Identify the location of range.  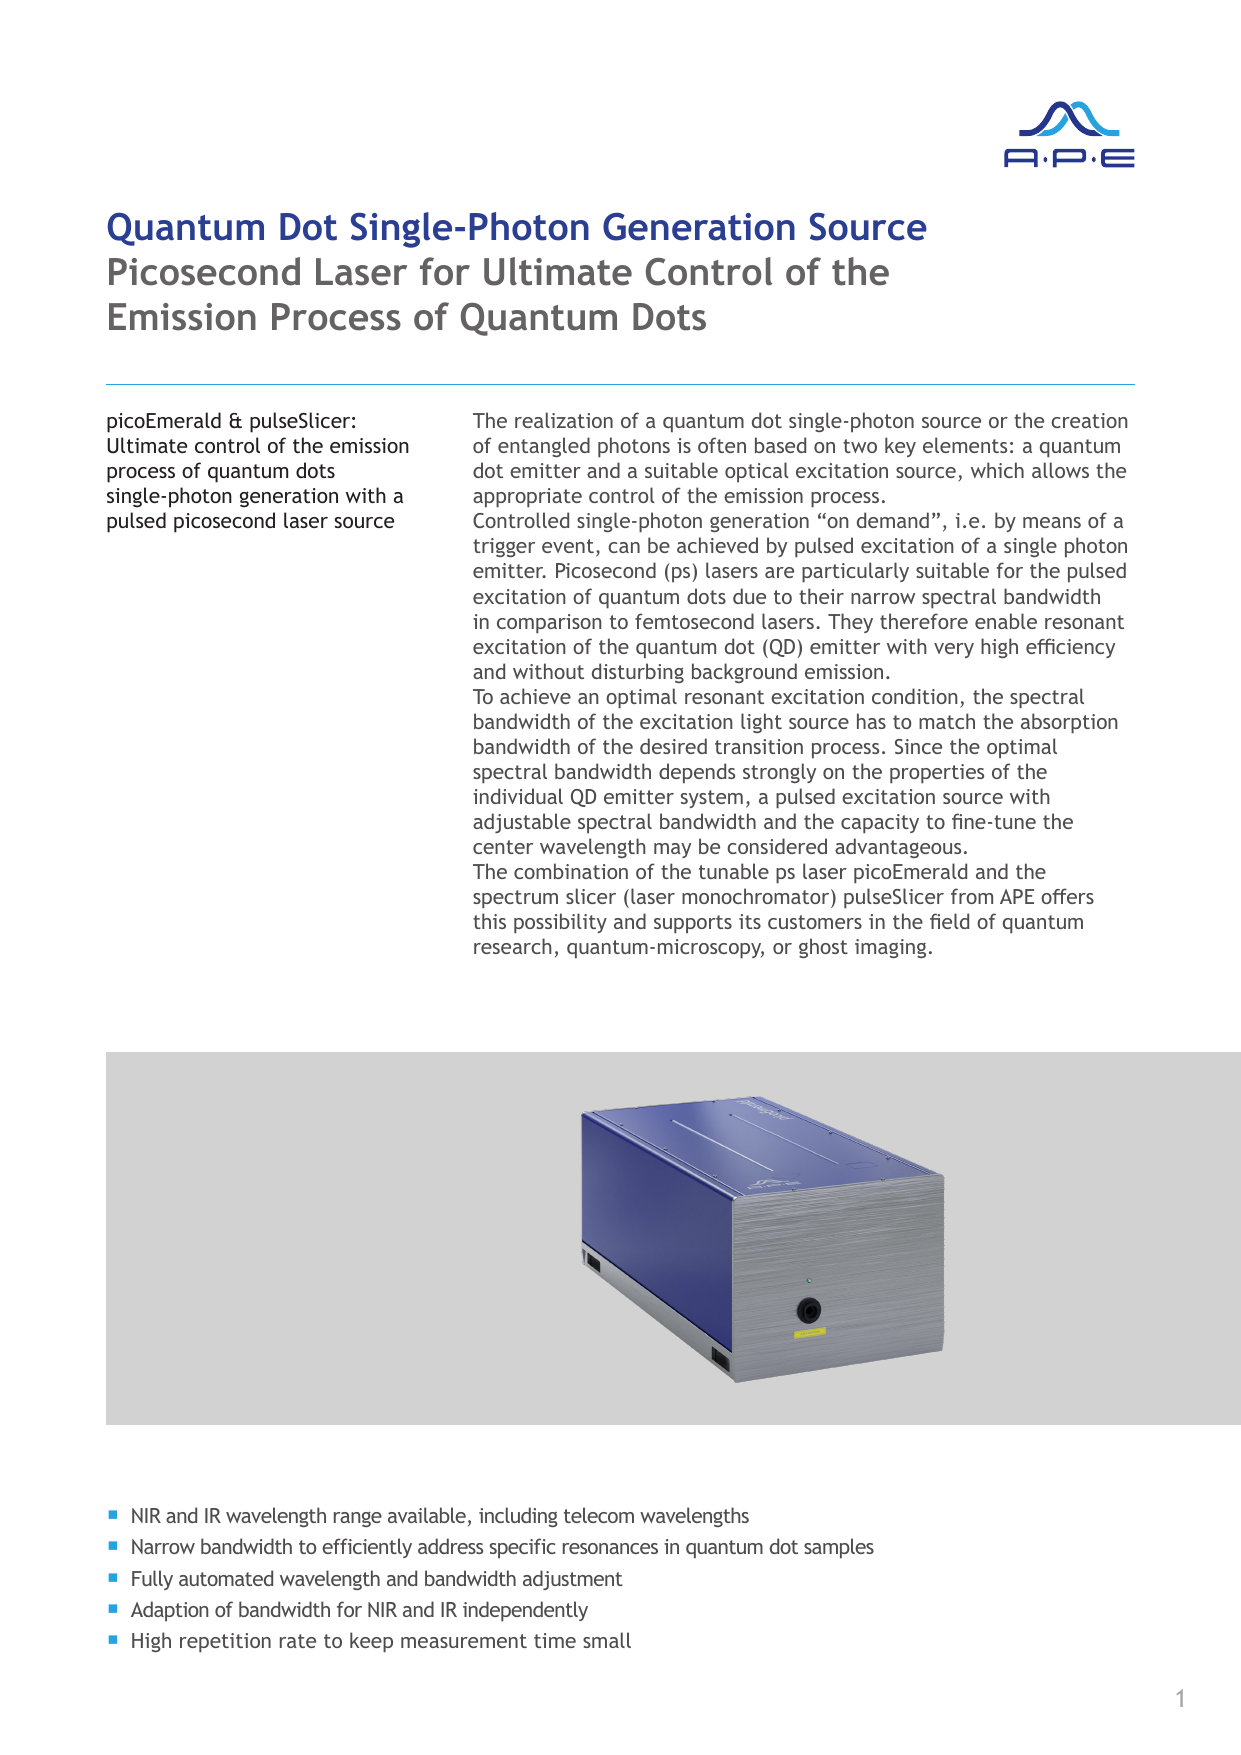
(358, 1519).
